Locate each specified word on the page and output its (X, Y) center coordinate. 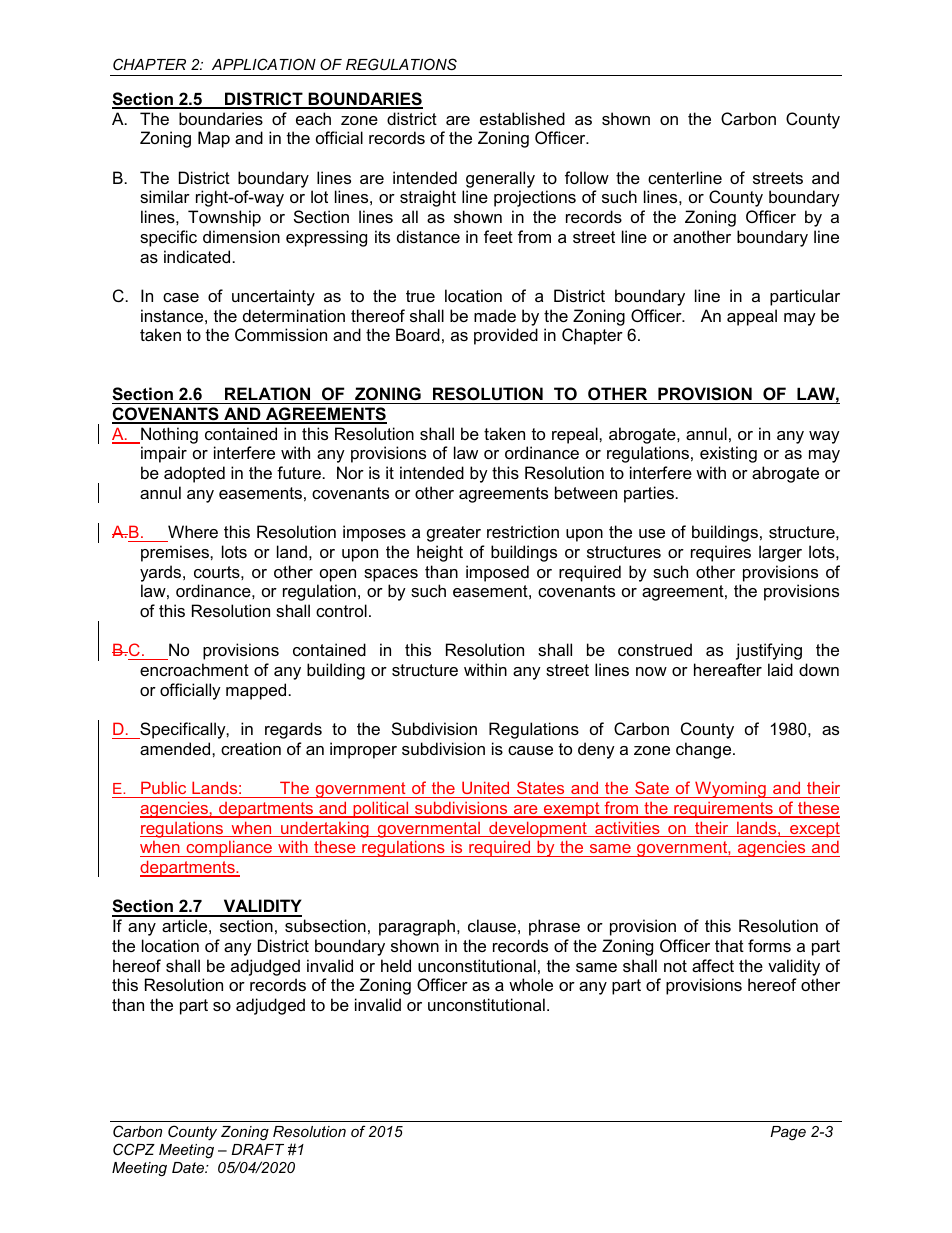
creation (251, 748)
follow (587, 177)
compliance (229, 848)
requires (721, 553)
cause (530, 750)
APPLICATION (264, 64)
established (522, 118)
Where (193, 531)
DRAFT (257, 1149)
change (705, 750)
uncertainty (273, 297)
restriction (523, 531)
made (495, 315)
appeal (752, 317)
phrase (554, 927)
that (729, 945)
